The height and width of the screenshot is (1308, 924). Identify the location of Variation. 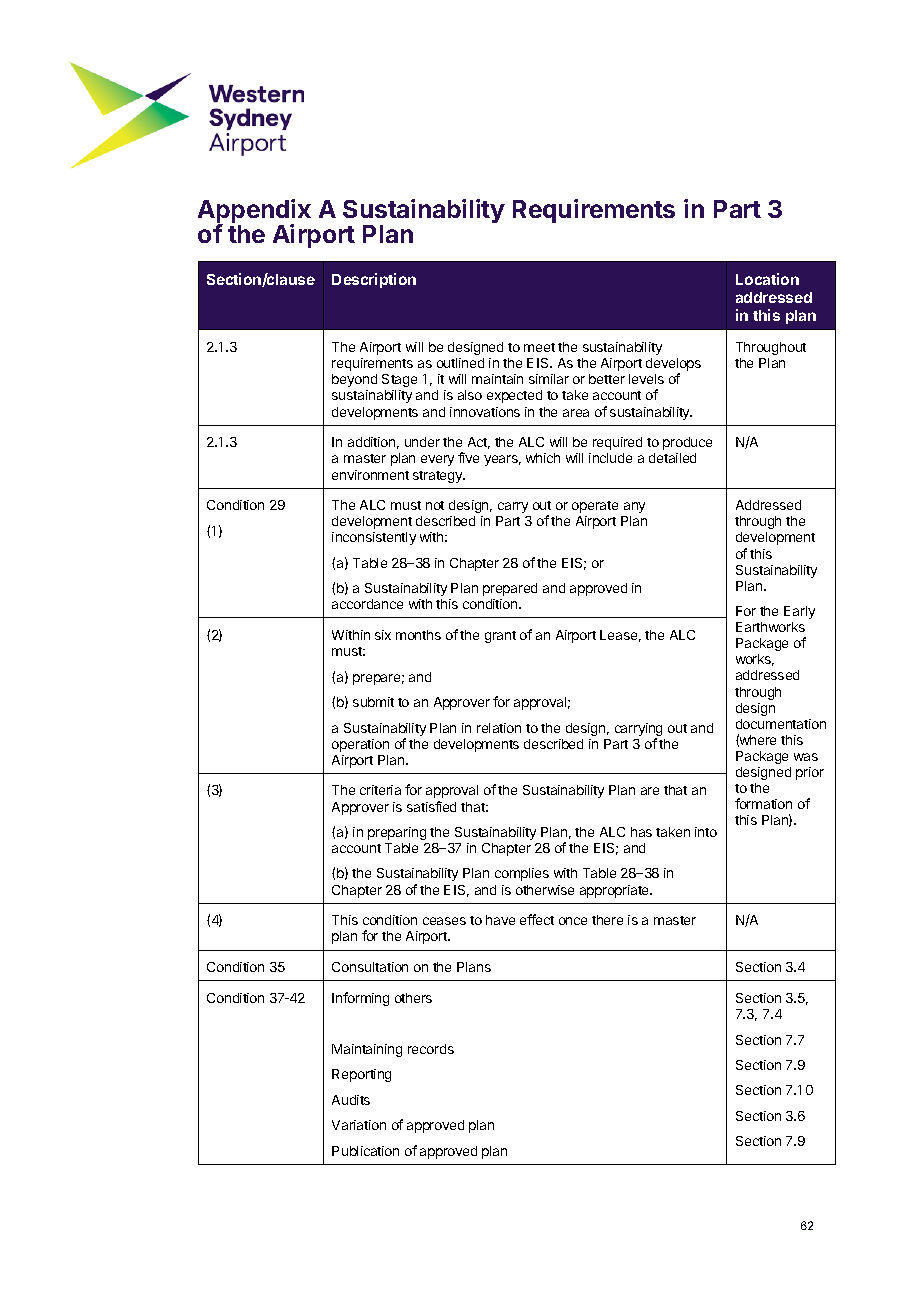
(359, 1125).
